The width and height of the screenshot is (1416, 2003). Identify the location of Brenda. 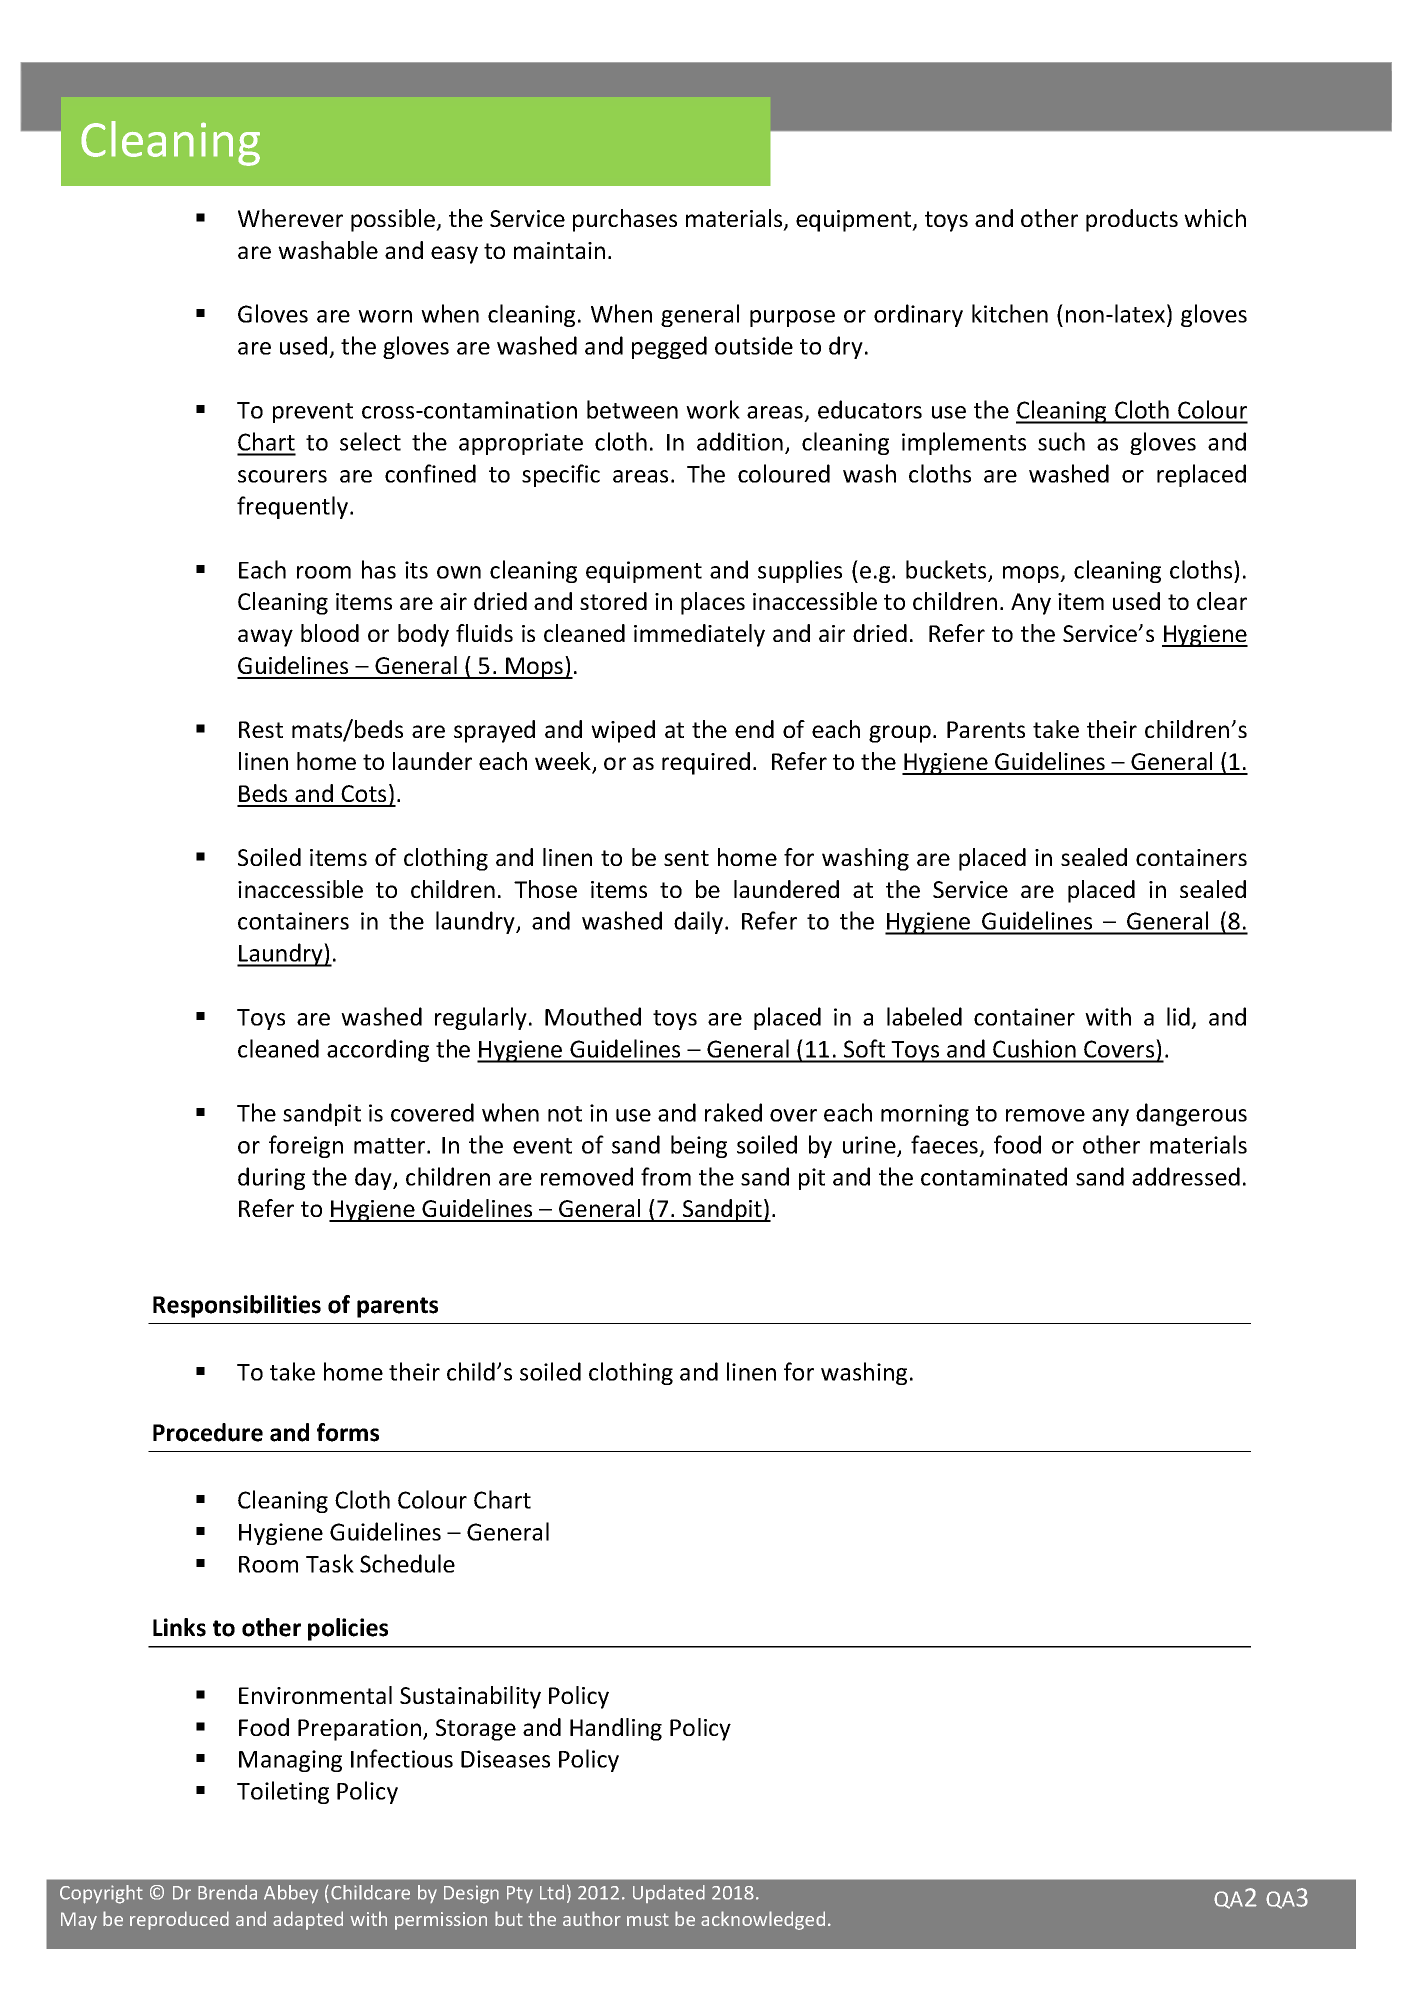
(227, 1892).
